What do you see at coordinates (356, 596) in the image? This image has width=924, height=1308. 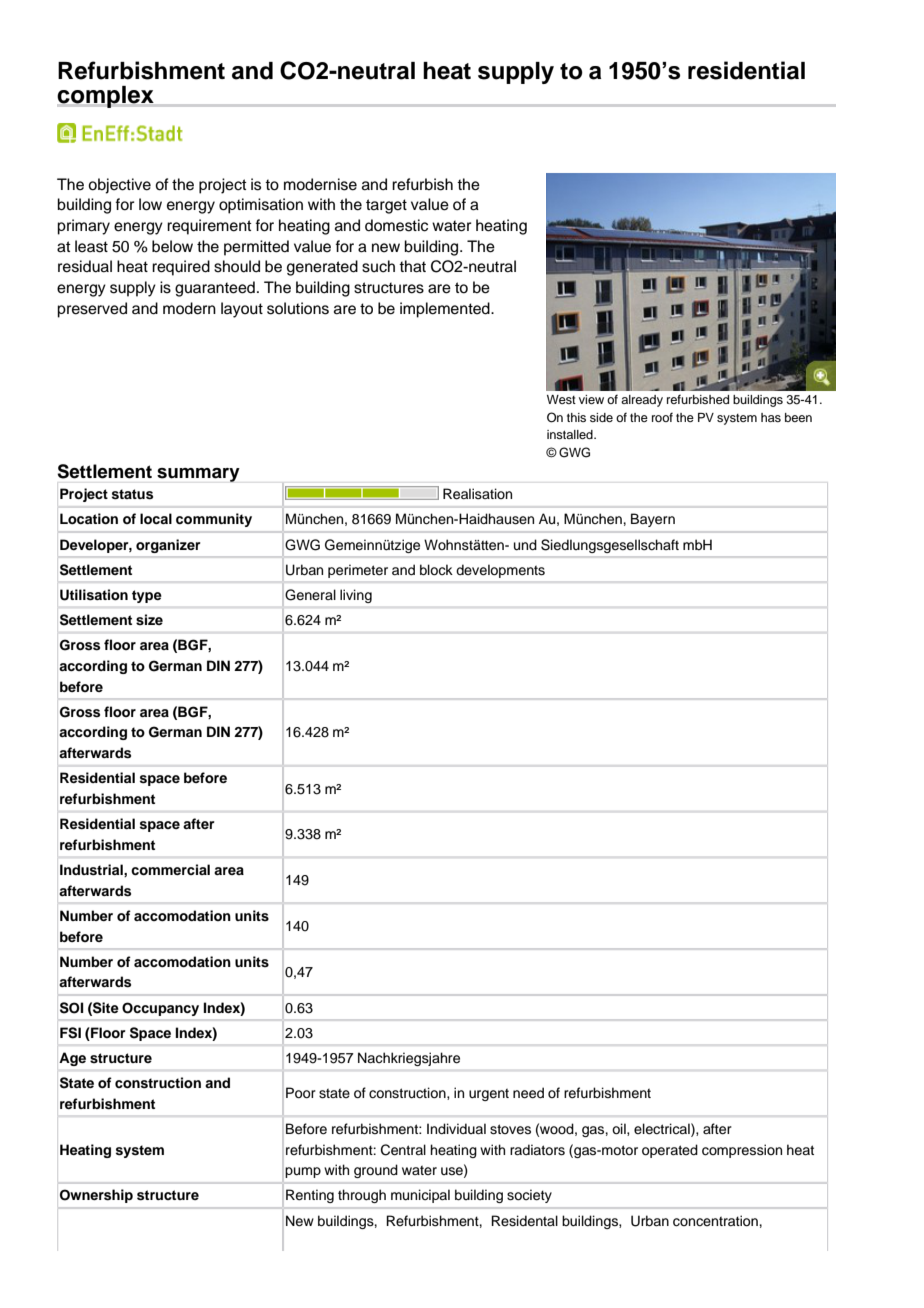 I see `living` at bounding box center [356, 596].
